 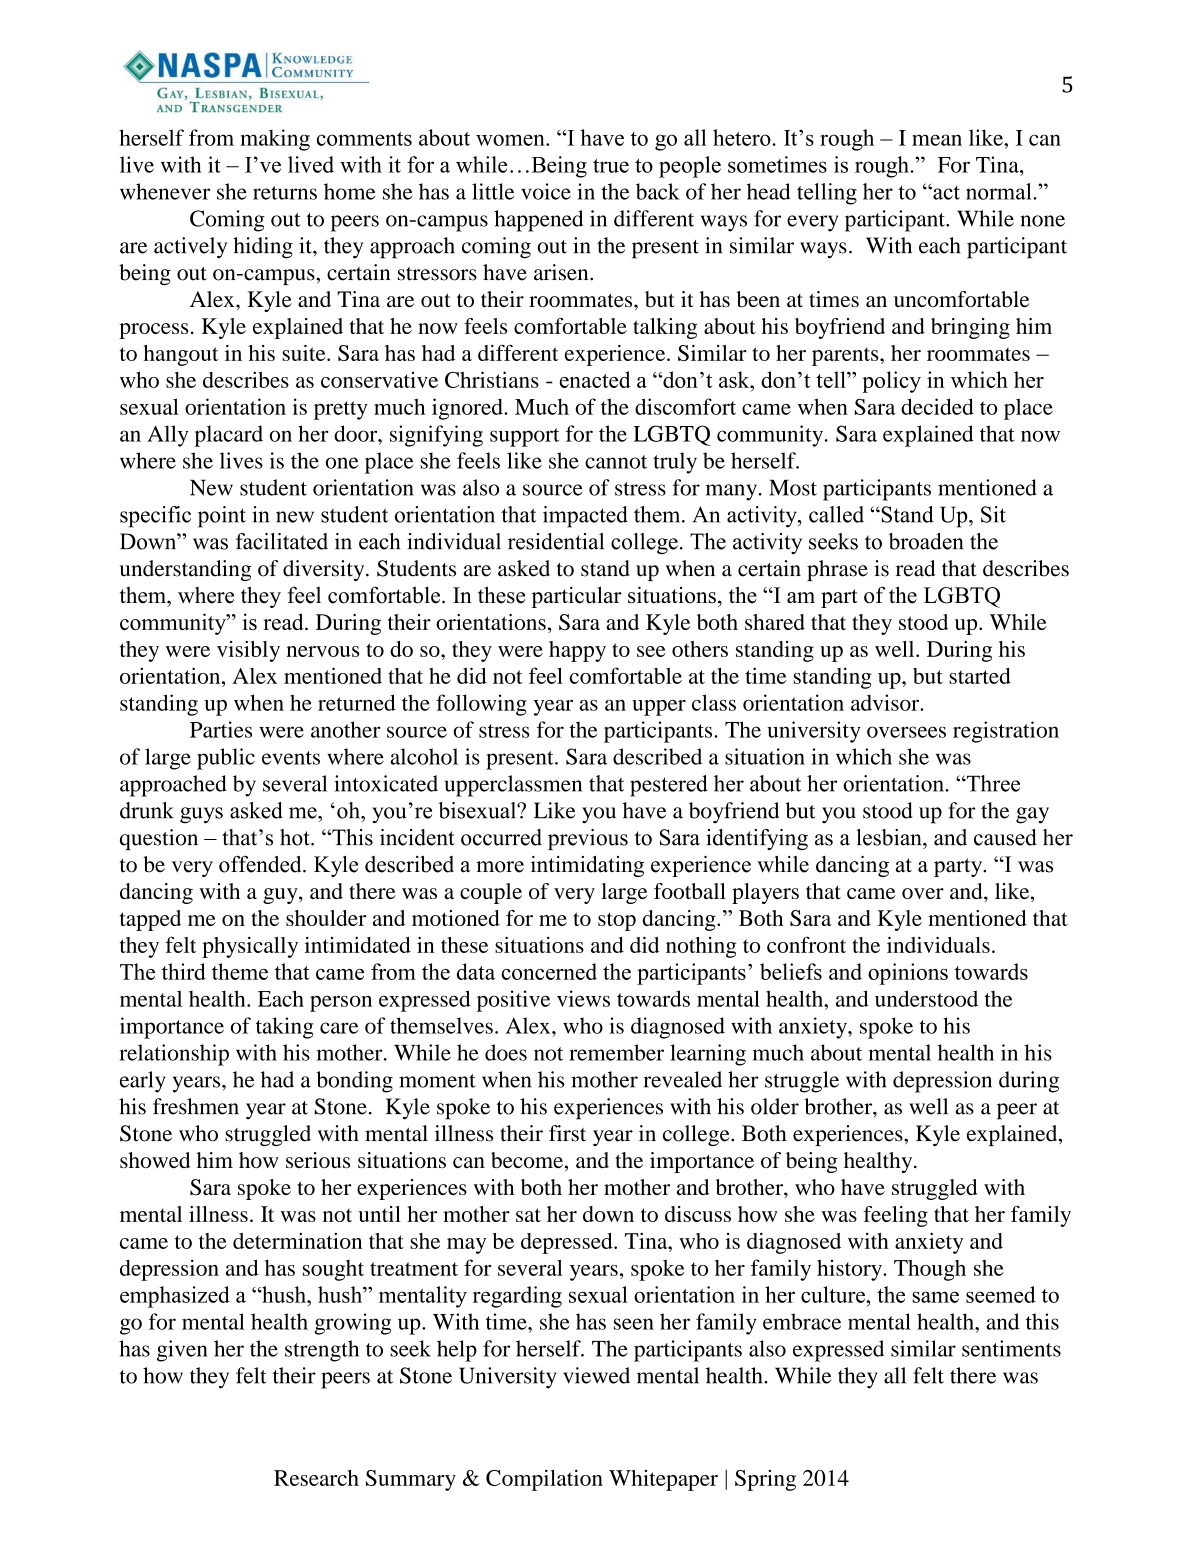 What do you see at coordinates (611, 165) in the page?
I see `true` at bounding box center [611, 165].
